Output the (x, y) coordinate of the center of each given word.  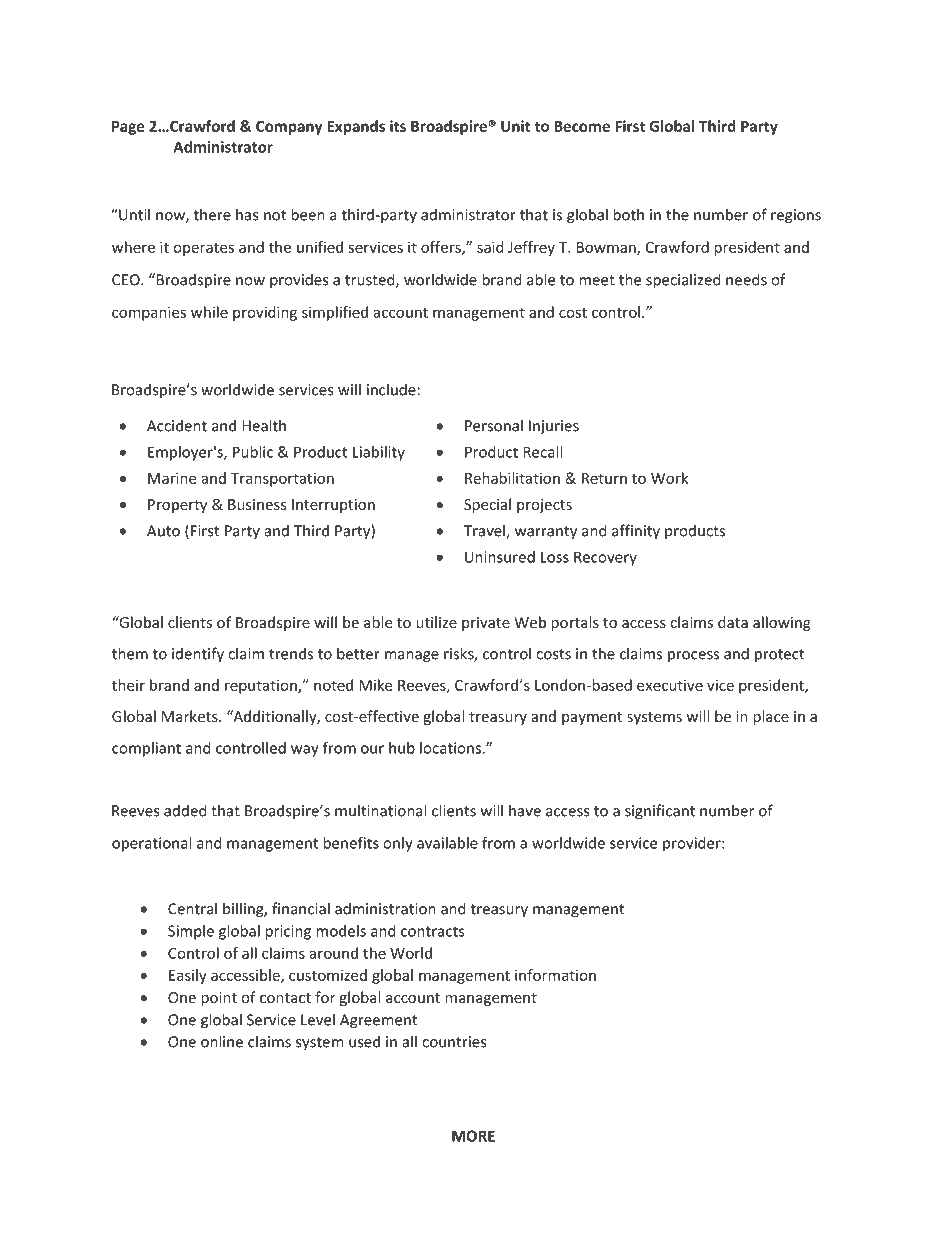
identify (198, 655)
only (398, 844)
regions (796, 216)
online (222, 1041)
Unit (516, 126)
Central (192, 908)
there (212, 214)
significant (660, 812)
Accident (177, 425)
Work (669, 478)
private (486, 624)
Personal (494, 425)
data (733, 622)
